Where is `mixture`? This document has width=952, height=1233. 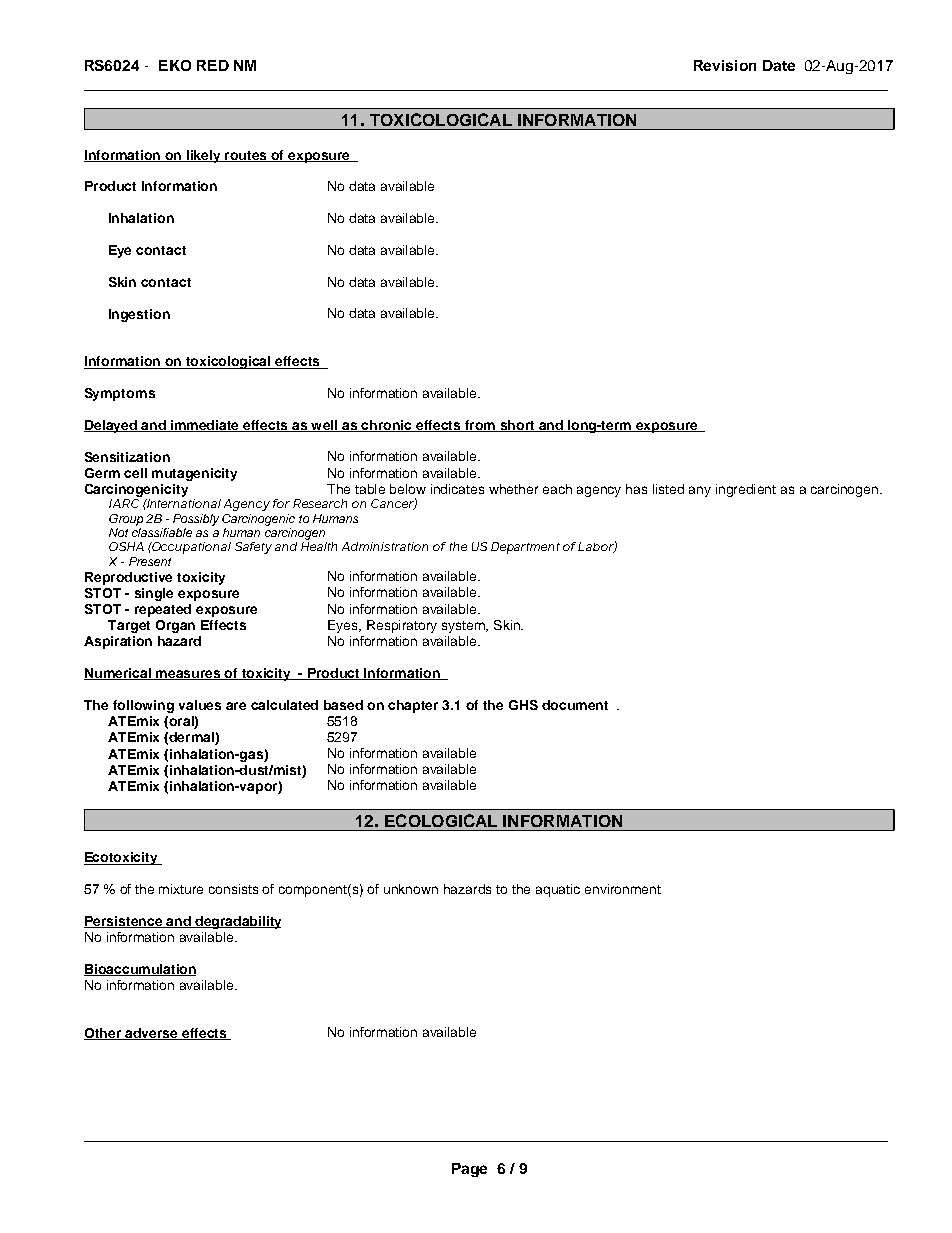 mixture is located at coordinates (181, 889).
